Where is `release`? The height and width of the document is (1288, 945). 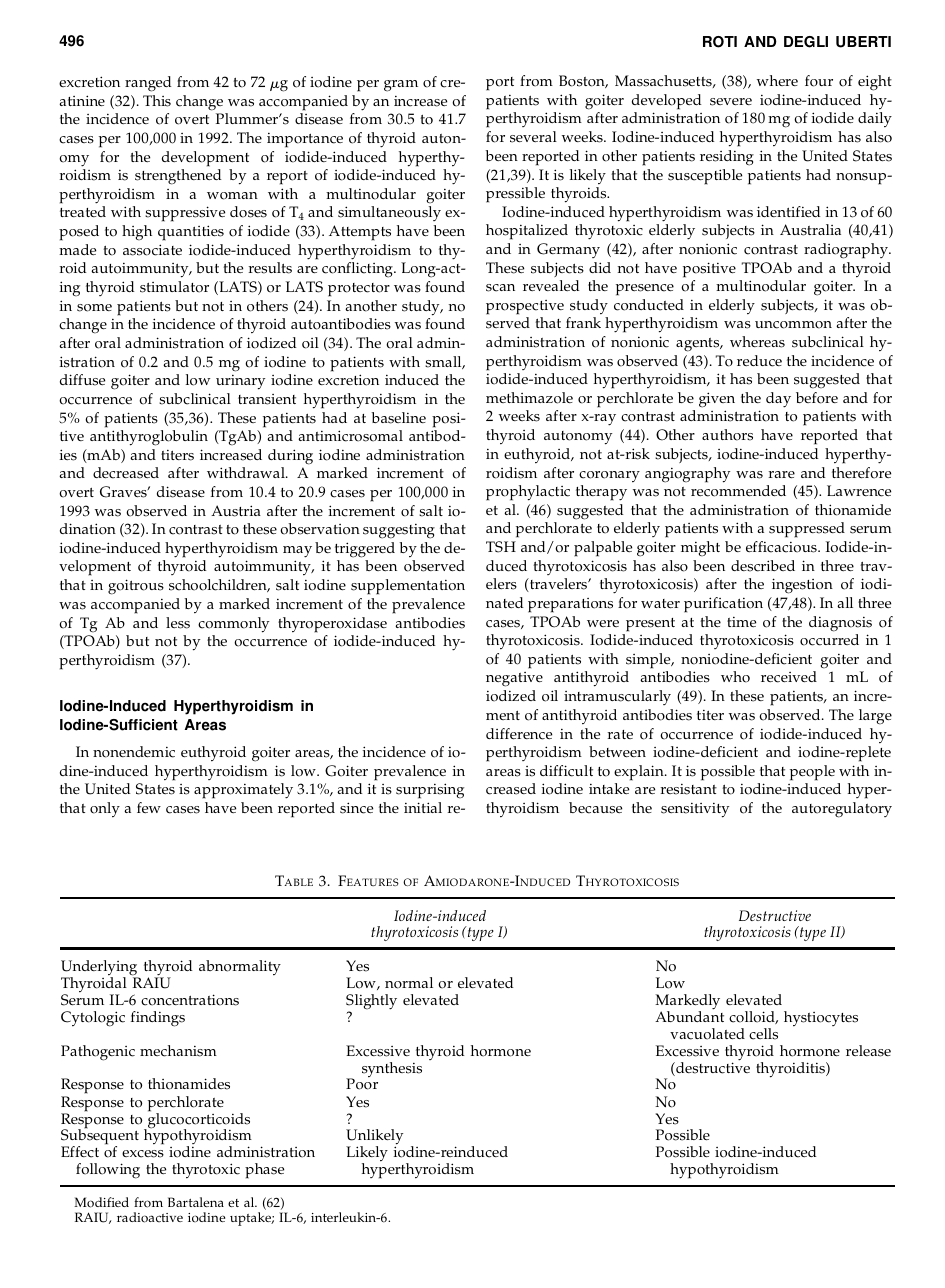 release is located at coordinates (868, 1051).
